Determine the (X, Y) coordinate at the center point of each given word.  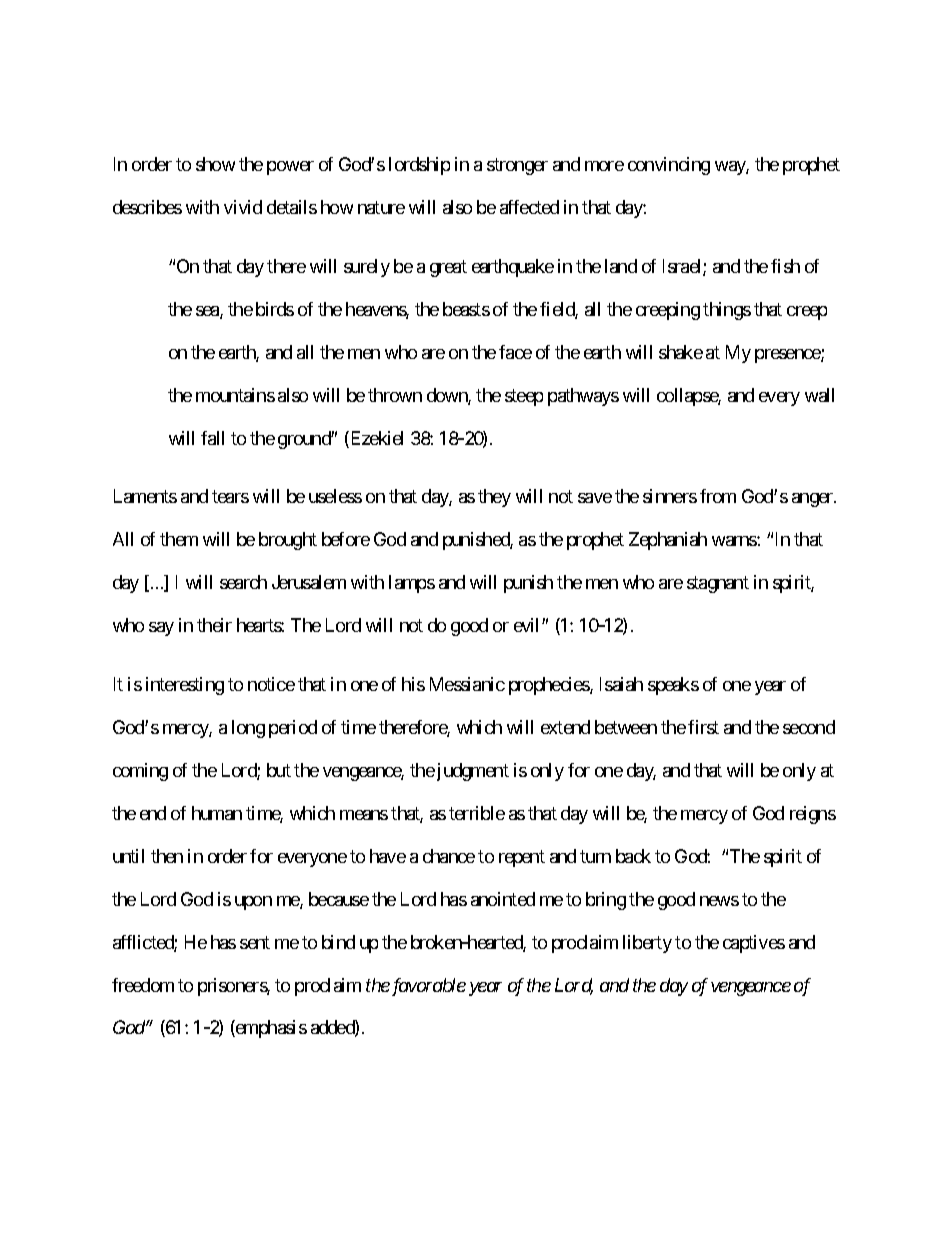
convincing (669, 166)
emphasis (270, 1029)
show (215, 164)
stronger (517, 167)
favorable (427, 987)
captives (754, 944)
